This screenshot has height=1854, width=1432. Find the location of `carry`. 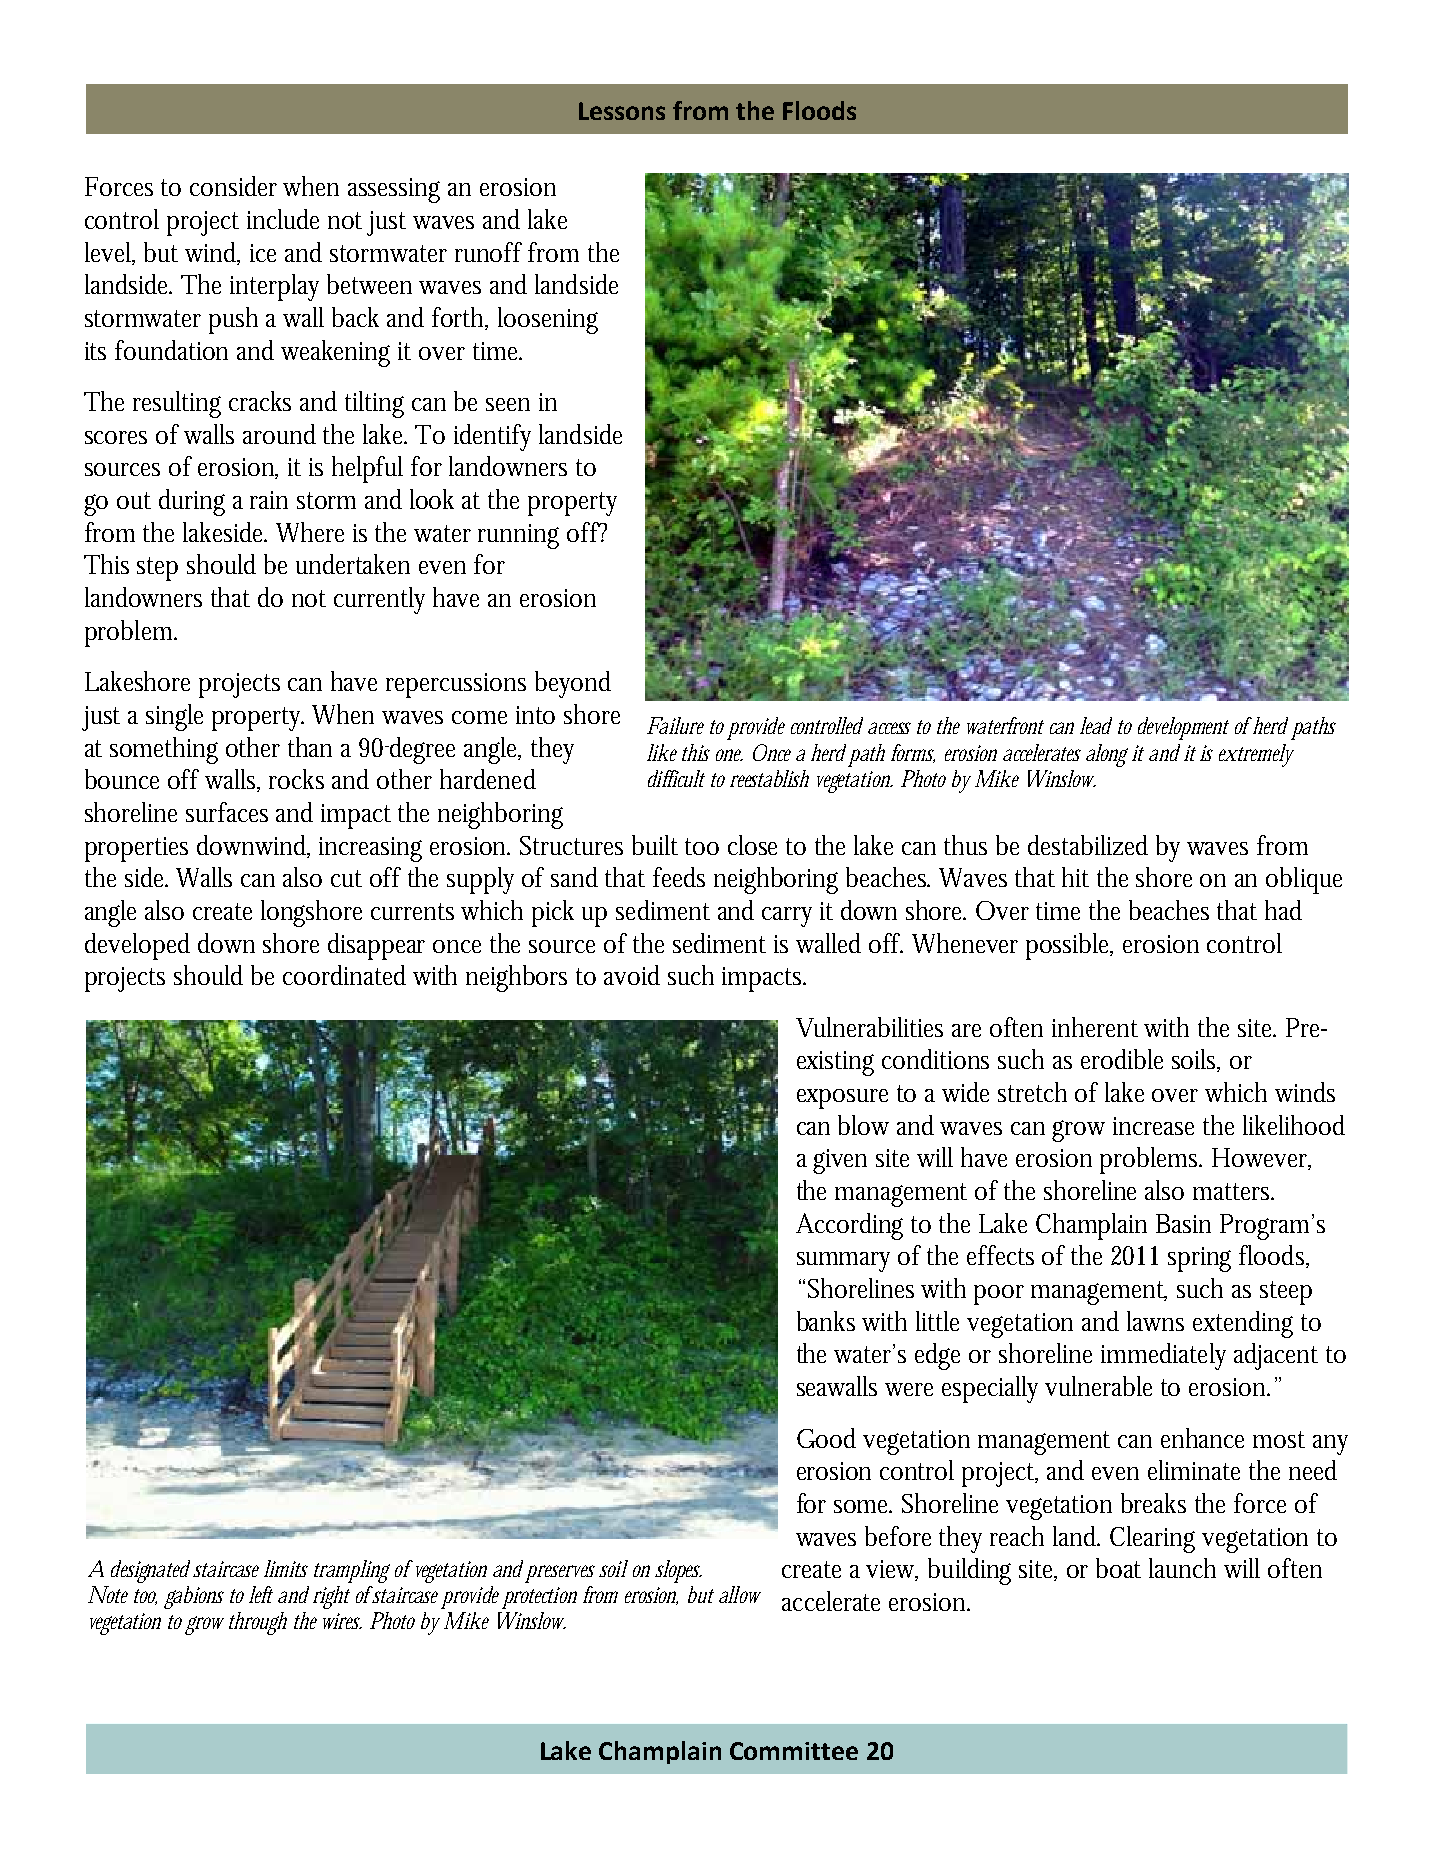

carry is located at coordinates (787, 917).
